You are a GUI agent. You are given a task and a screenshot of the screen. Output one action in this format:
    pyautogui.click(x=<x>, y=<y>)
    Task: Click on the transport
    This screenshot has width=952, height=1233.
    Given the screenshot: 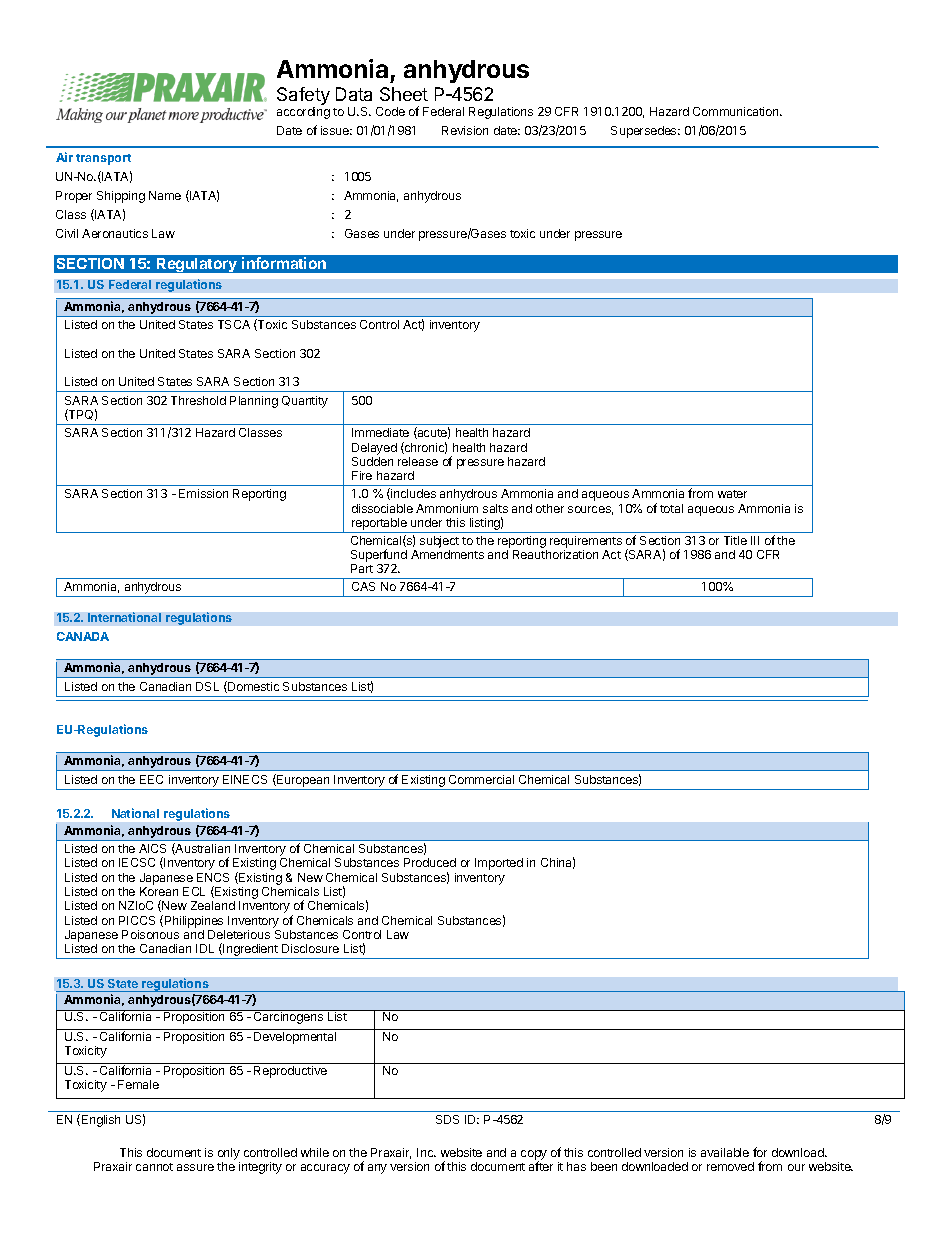 What is the action you would take?
    pyautogui.click(x=103, y=159)
